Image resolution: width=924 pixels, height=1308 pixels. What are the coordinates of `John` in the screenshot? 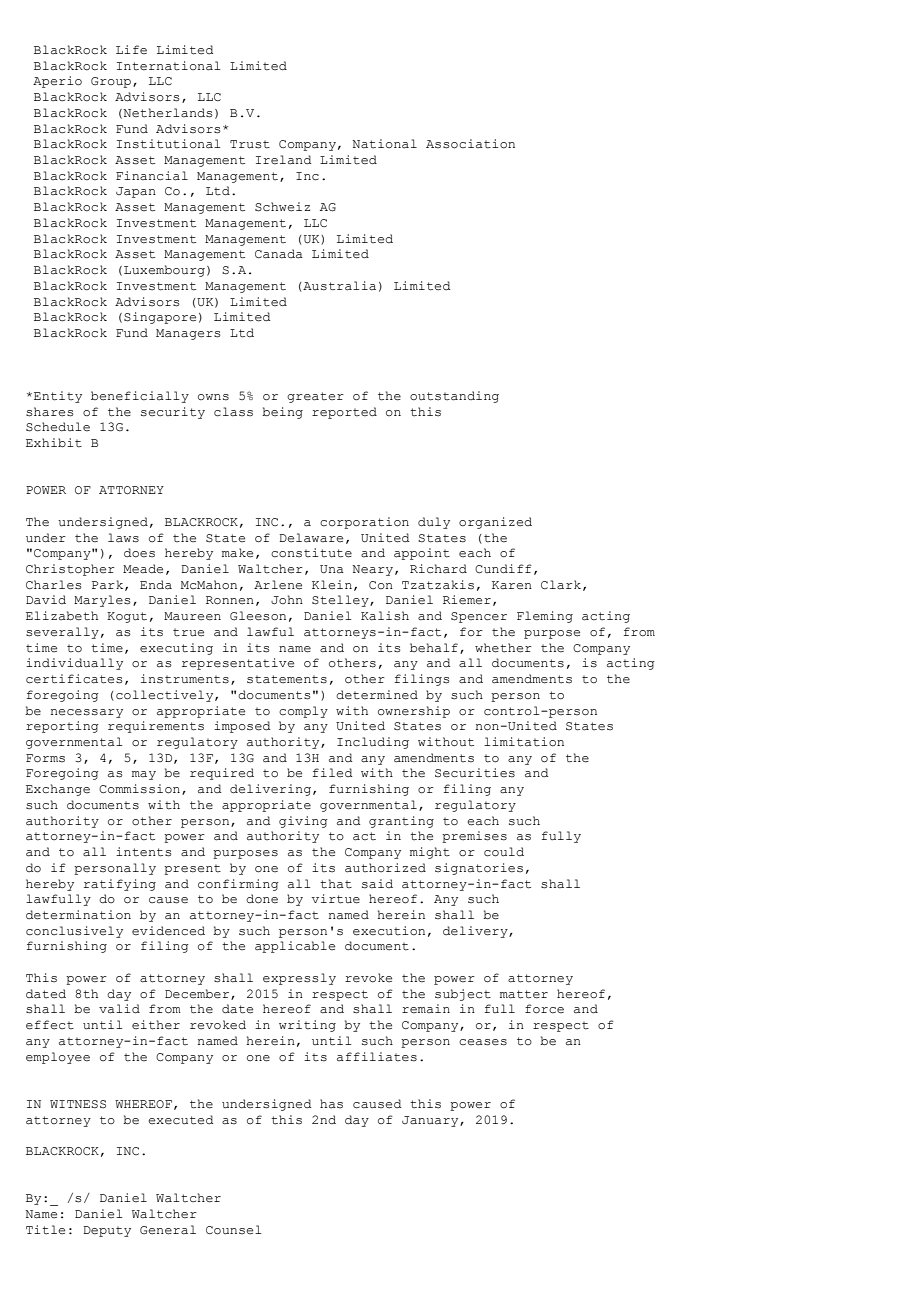 It's located at (287, 600).
